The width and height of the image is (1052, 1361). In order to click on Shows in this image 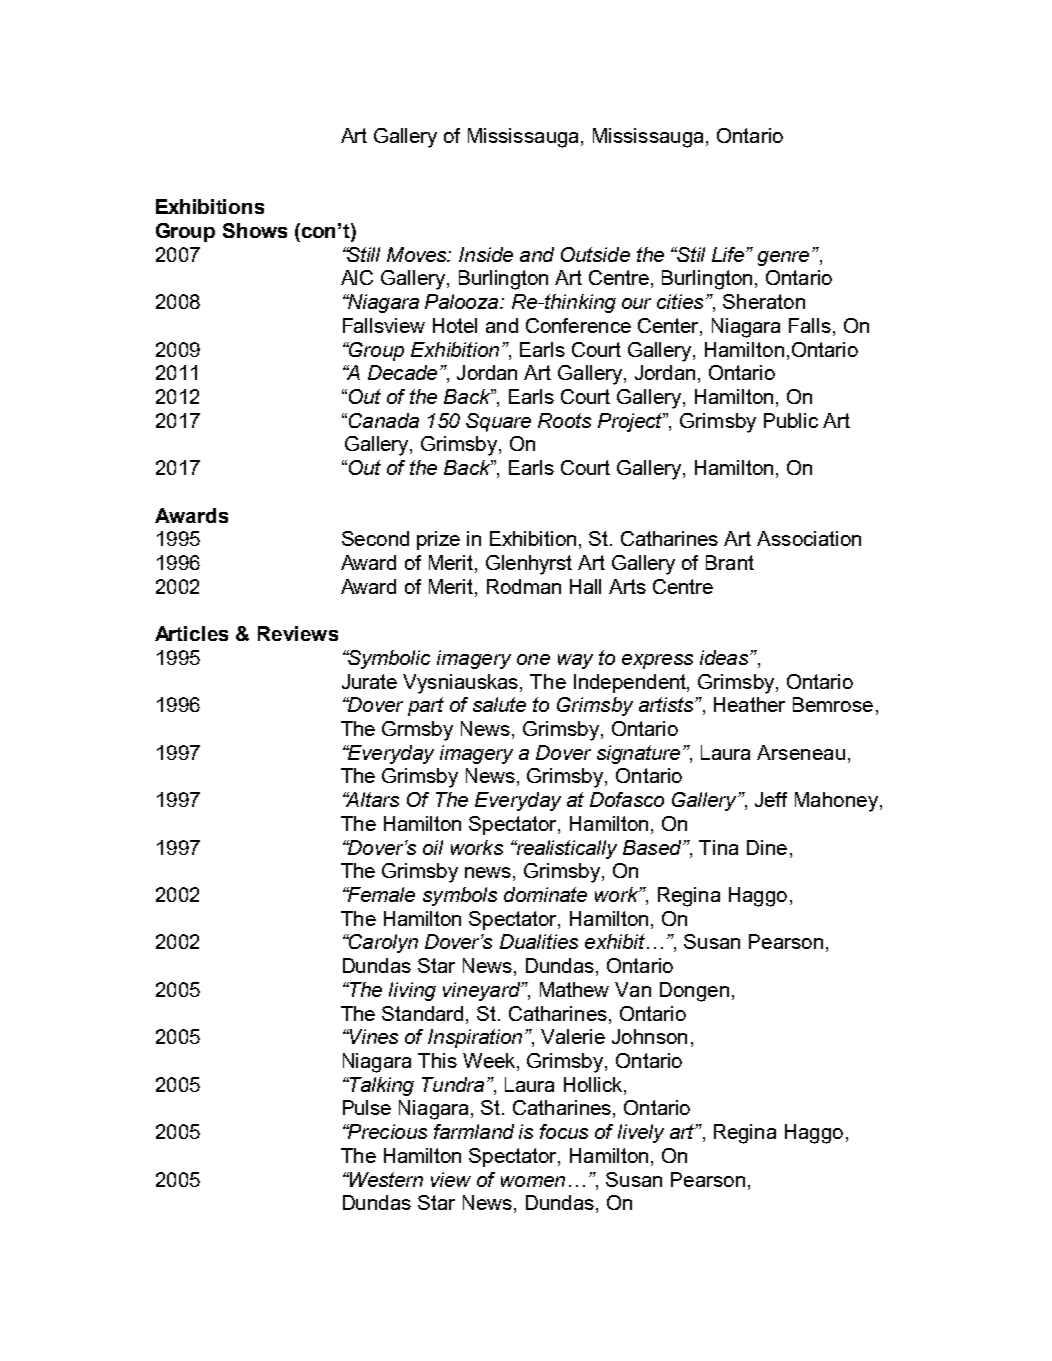, I will do `click(255, 230)`.
